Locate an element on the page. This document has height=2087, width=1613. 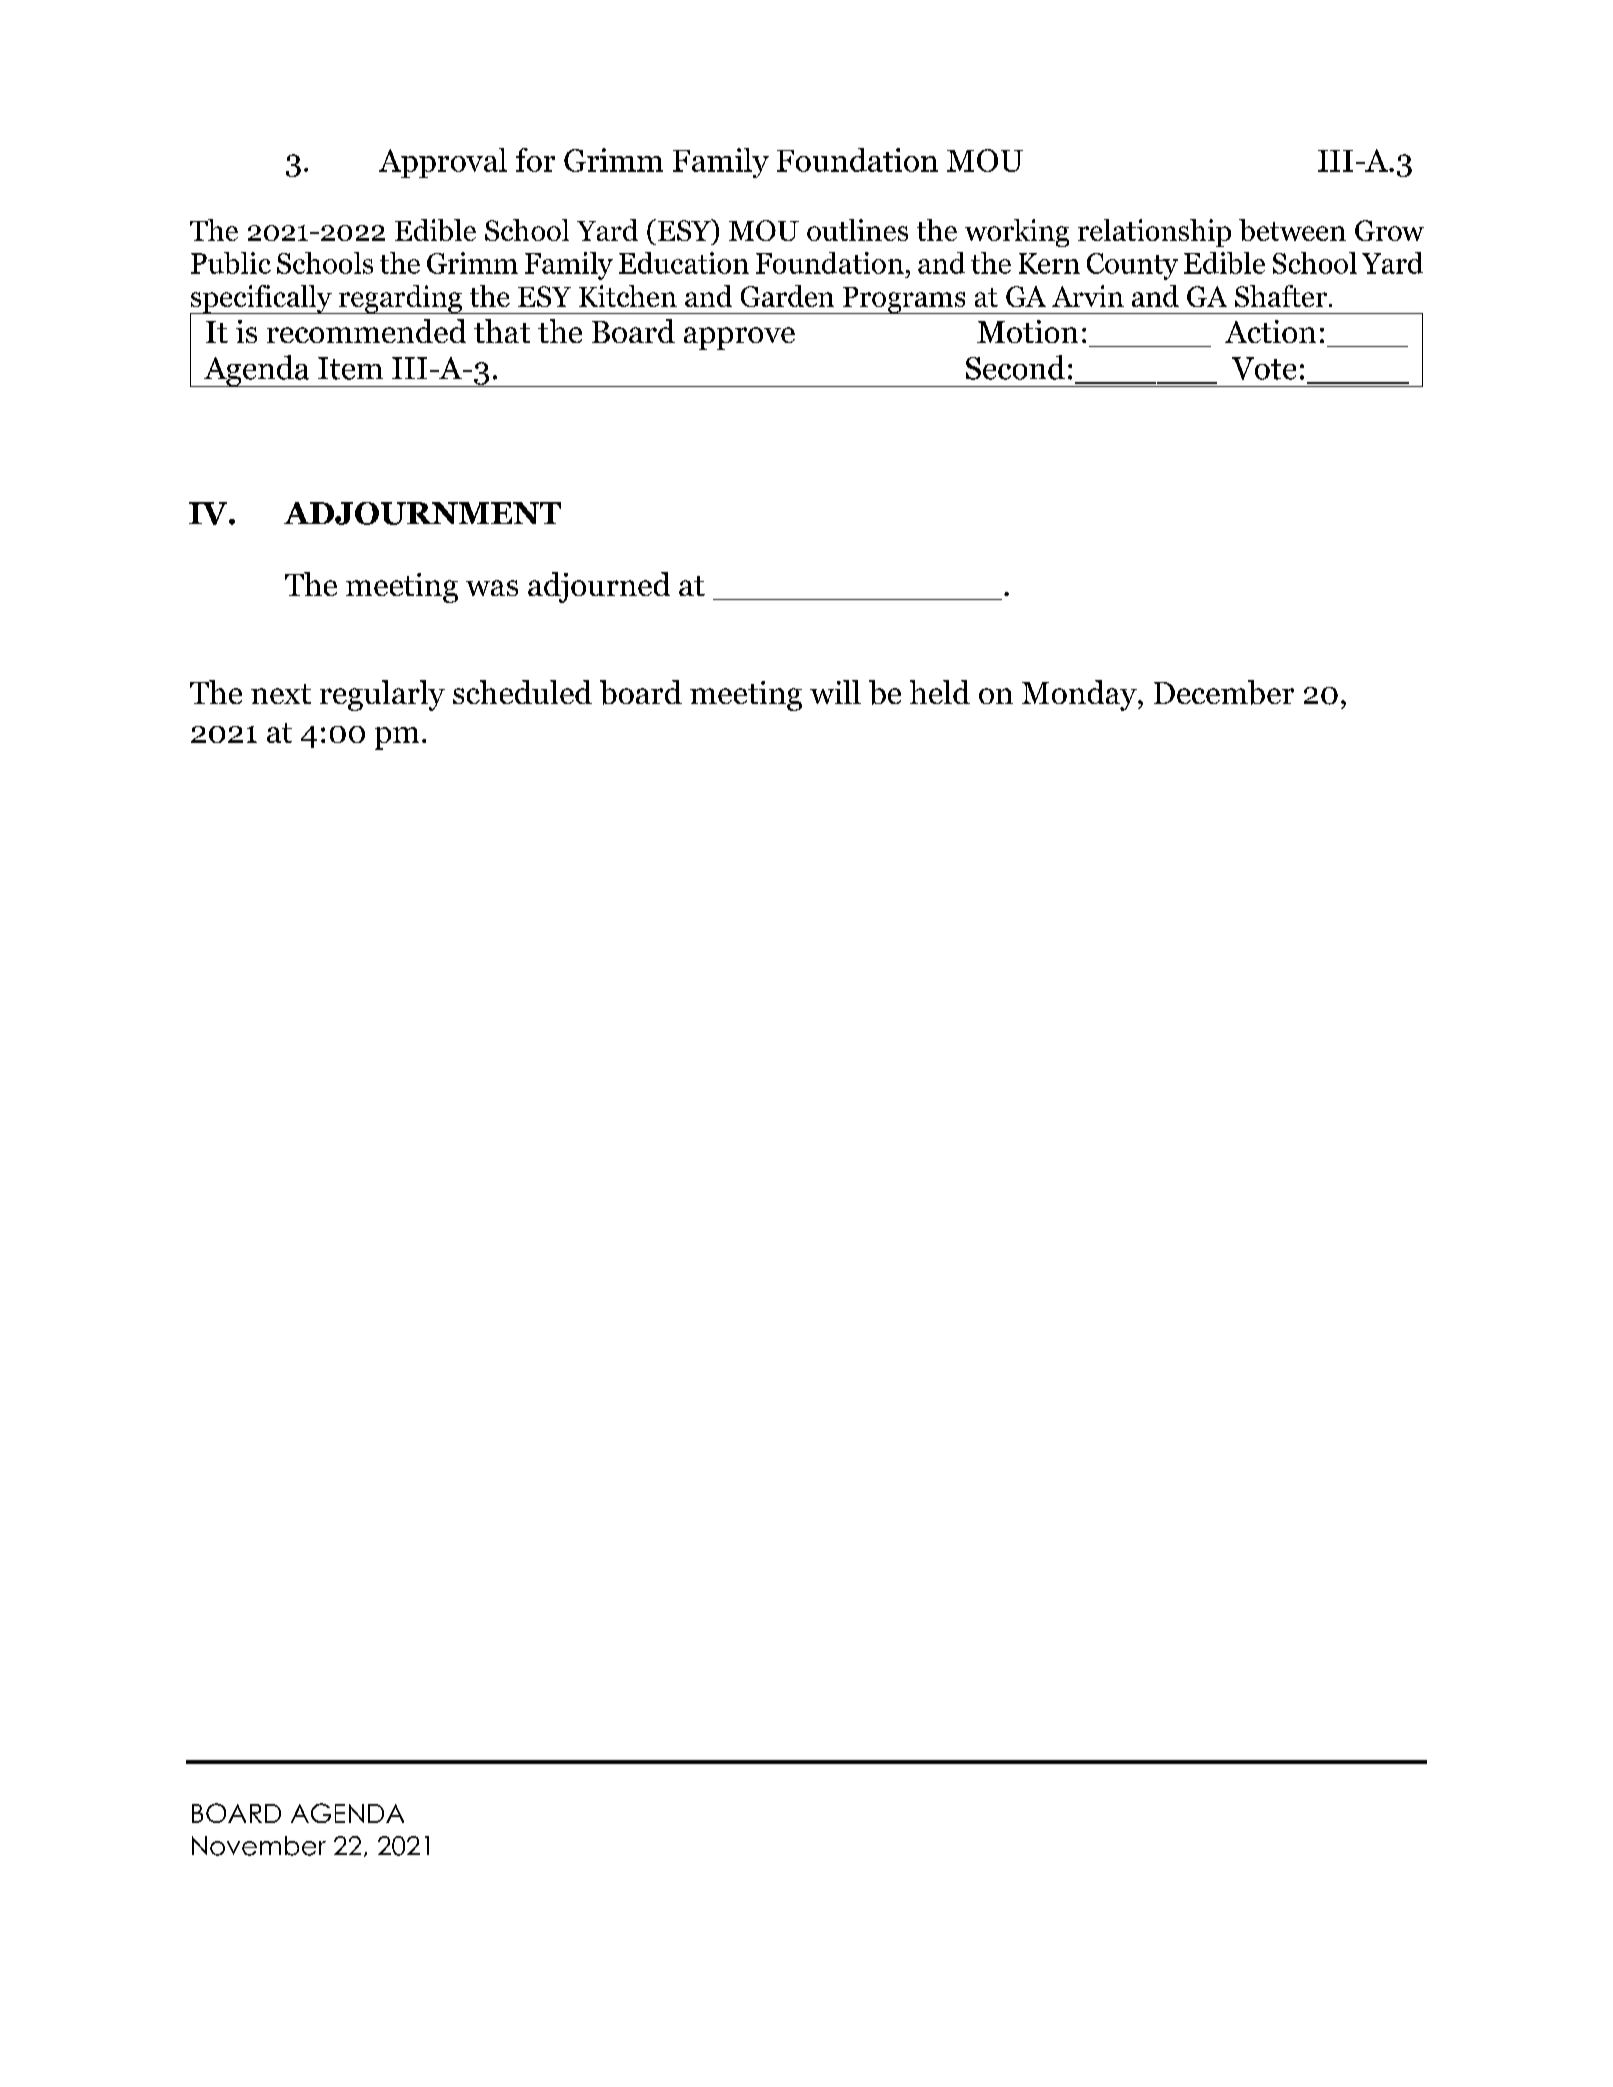
will is located at coordinates (835, 692).
